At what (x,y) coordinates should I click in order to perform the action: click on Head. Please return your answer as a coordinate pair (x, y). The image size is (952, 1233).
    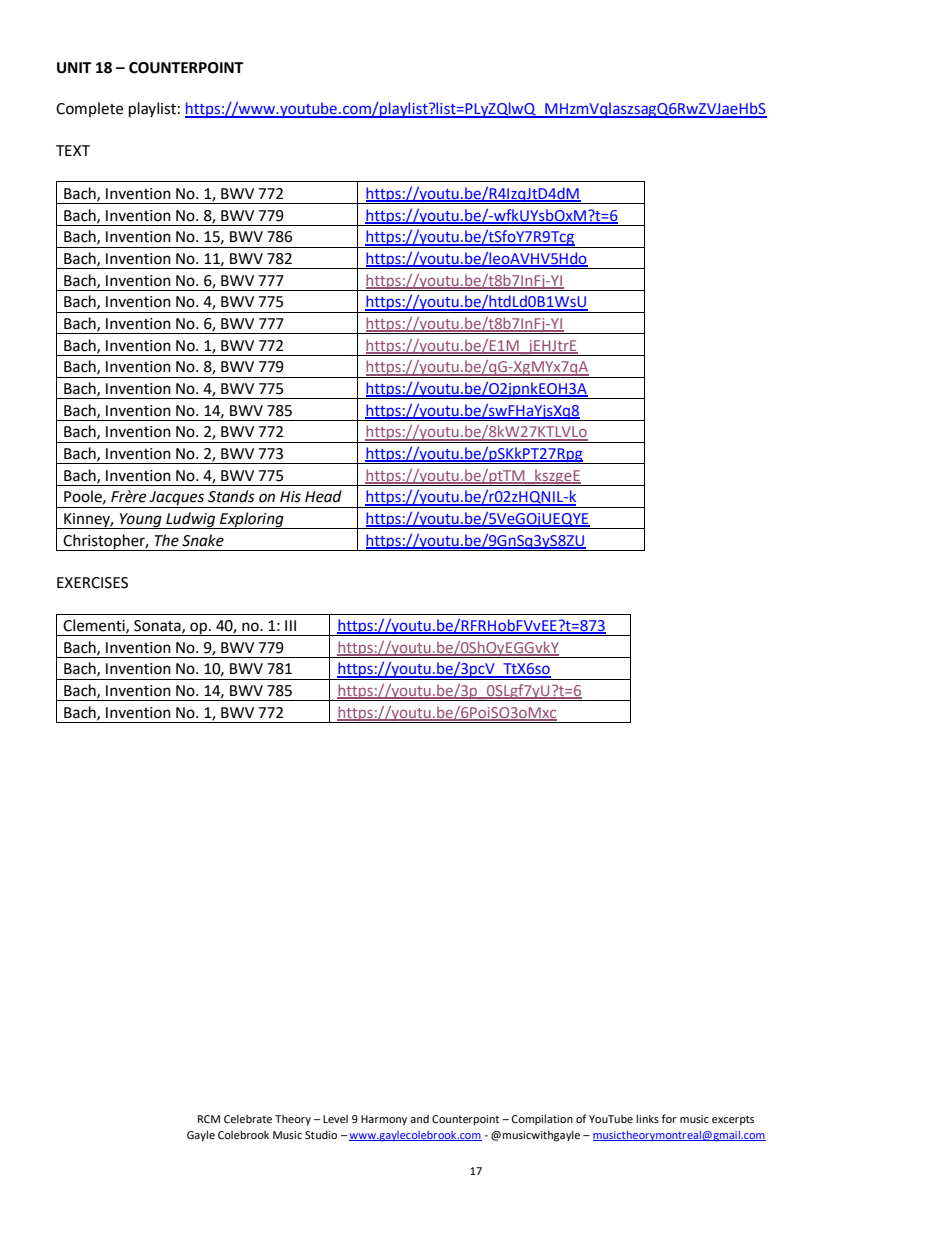
    Looking at the image, I should click on (323, 496).
